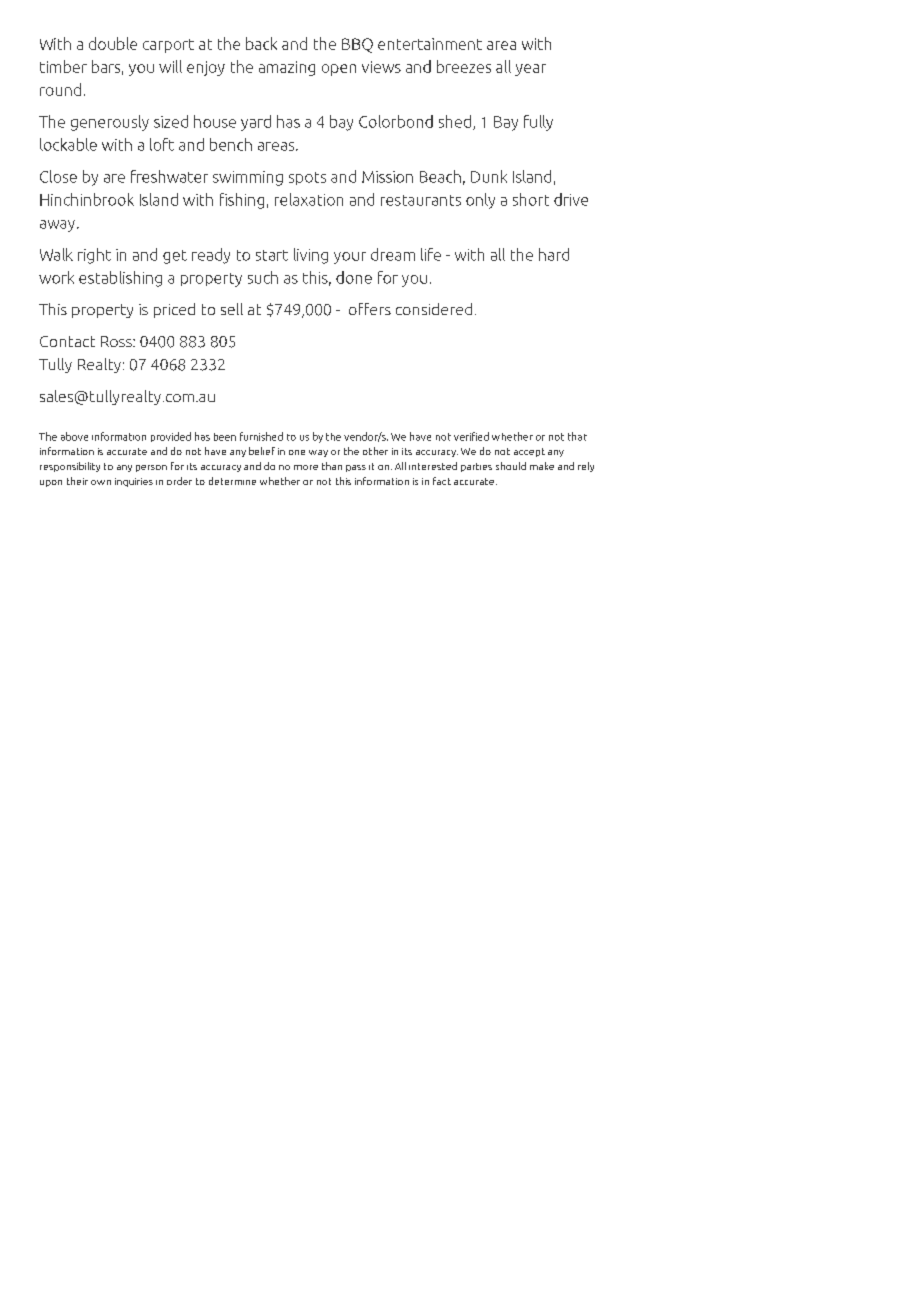  What do you see at coordinates (531, 199) in the page?
I see `short` at bounding box center [531, 199].
